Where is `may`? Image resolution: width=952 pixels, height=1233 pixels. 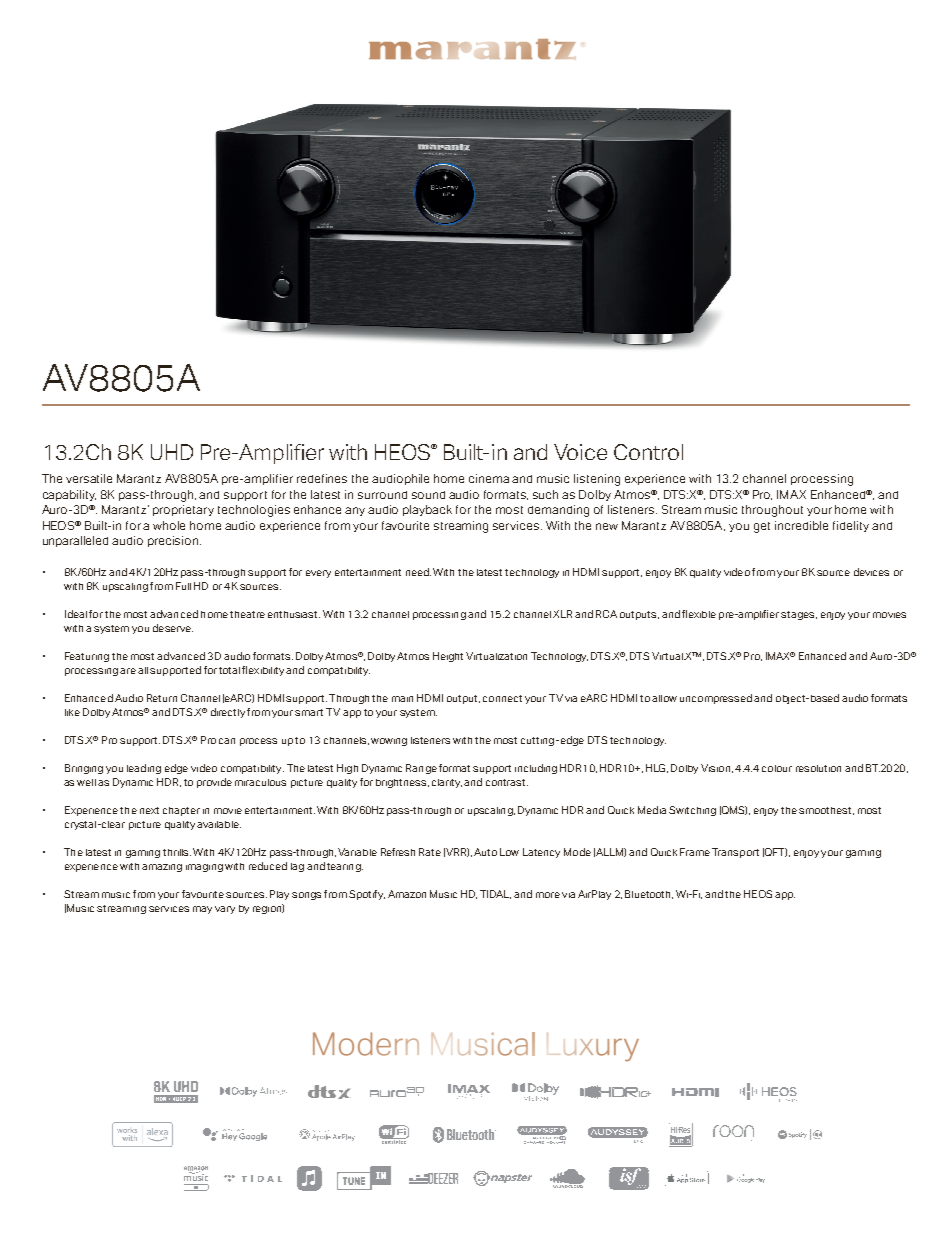
may is located at coordinates (202, 910).
